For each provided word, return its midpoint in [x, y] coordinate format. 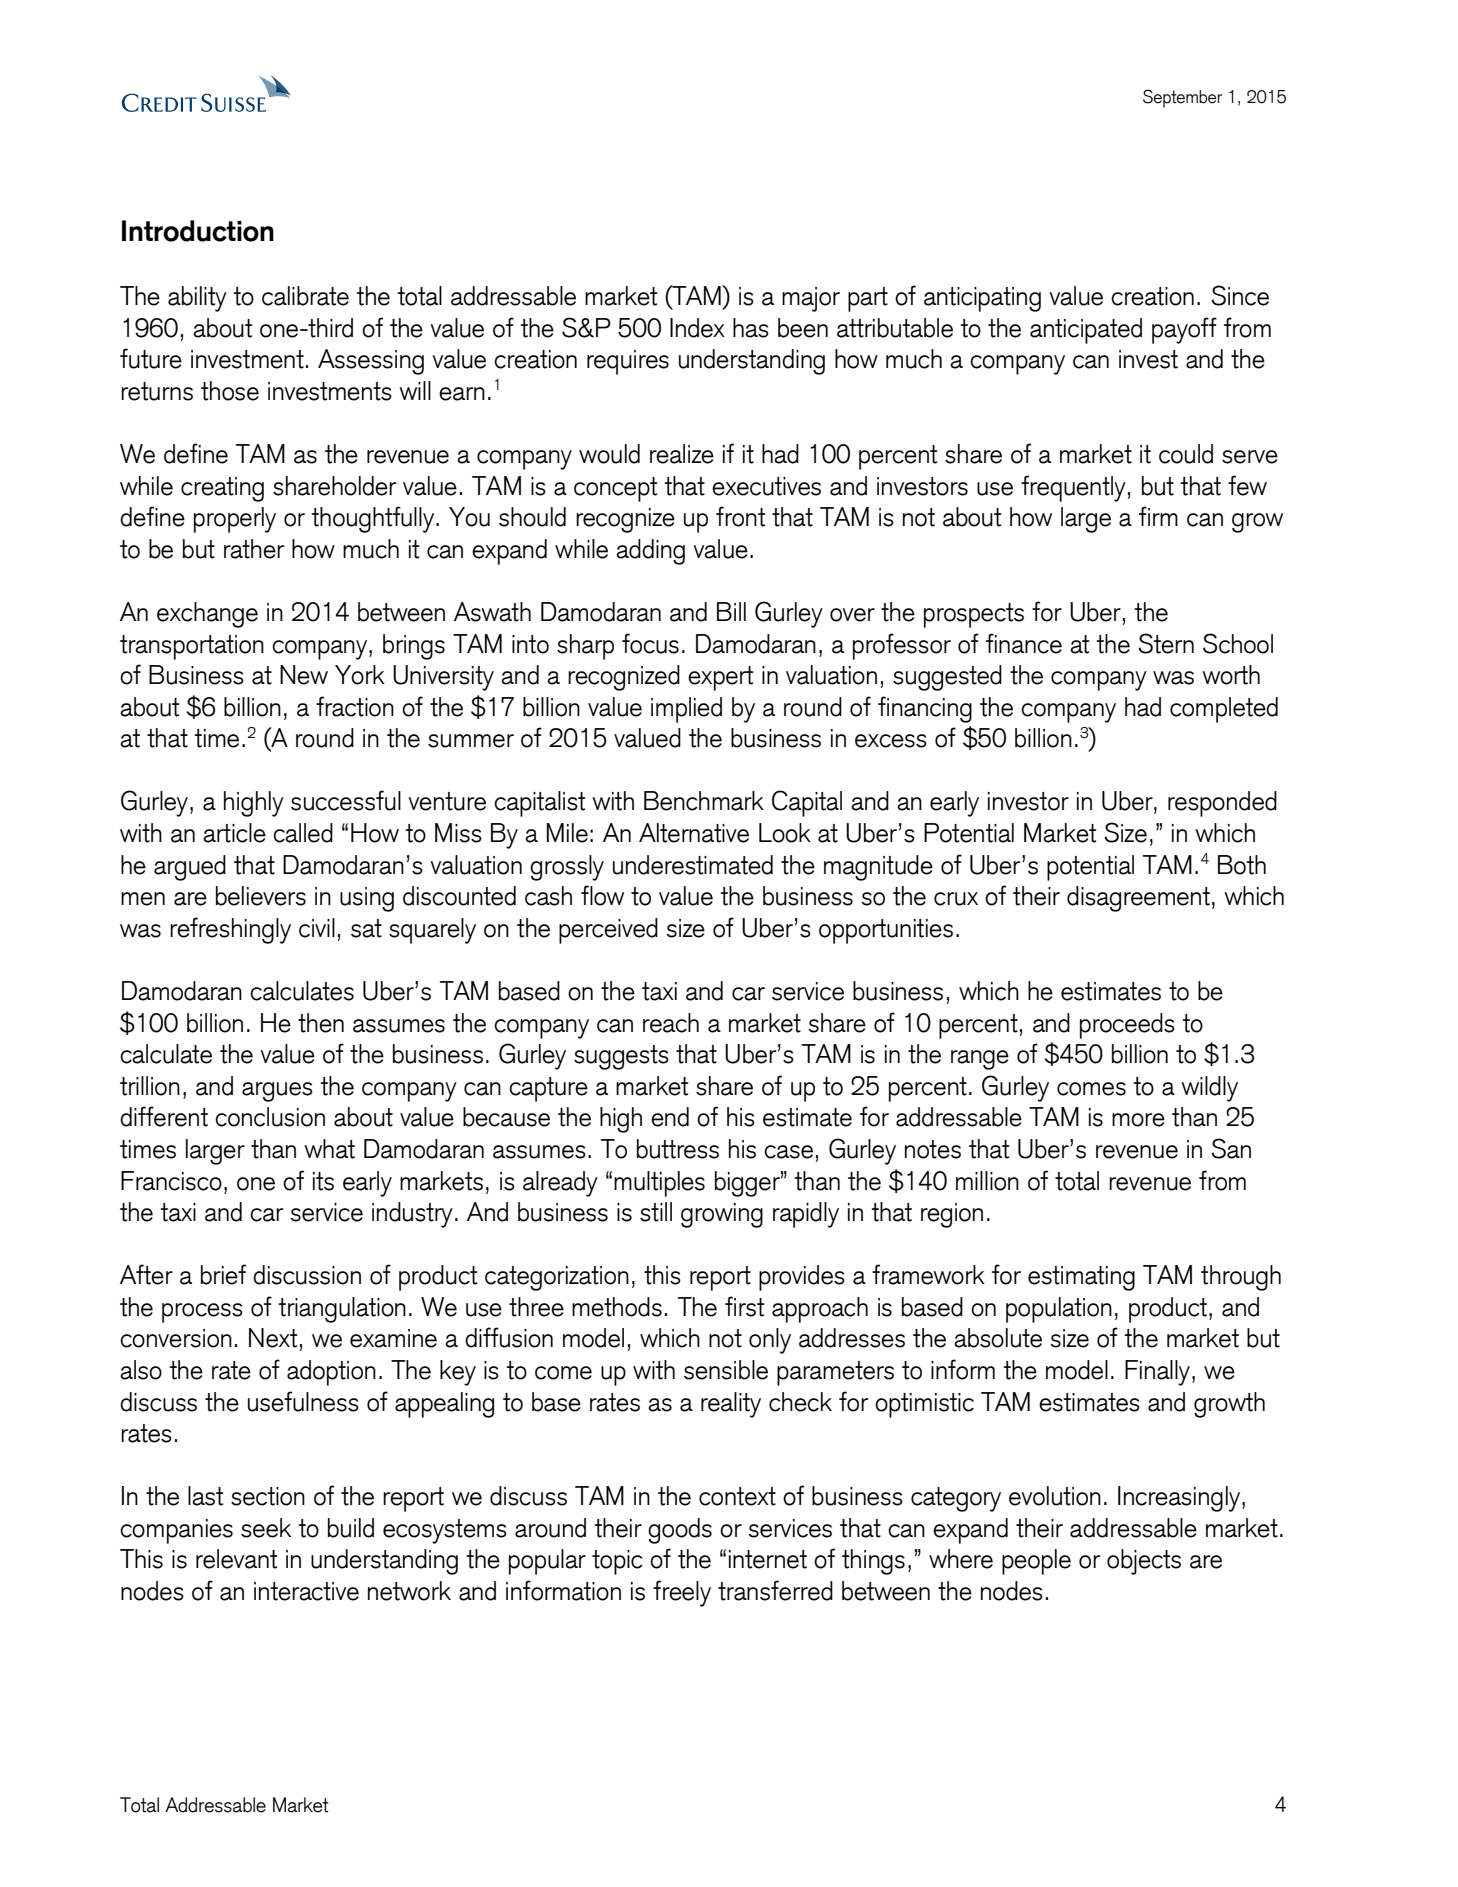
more [1138, 1120]
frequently [1073, 488]
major [811, 299]
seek [266, 1528]
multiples [659, 1184]
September [1183, 98]
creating [222, 489]
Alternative [694, 833]
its [323, 1181]
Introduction [198, 231]
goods [680, 1531]
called [303, 833]
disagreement [1138, 899]
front [741, 516]
